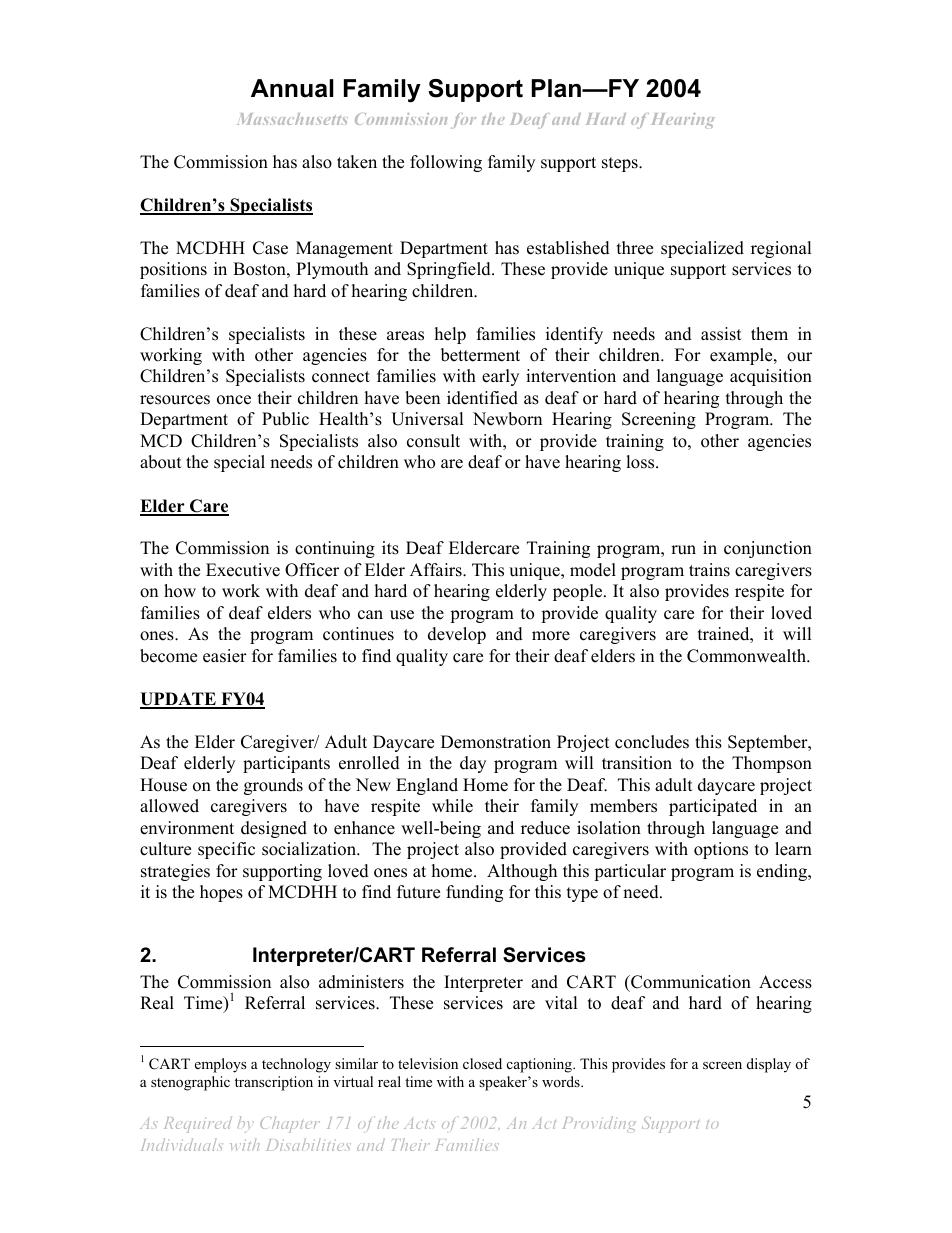 The width and height of the screenshot is (952, 1233). What do you see at coordinates (446, 163) in the screenshot?
I see `following` at bounding box center [446, 163].
